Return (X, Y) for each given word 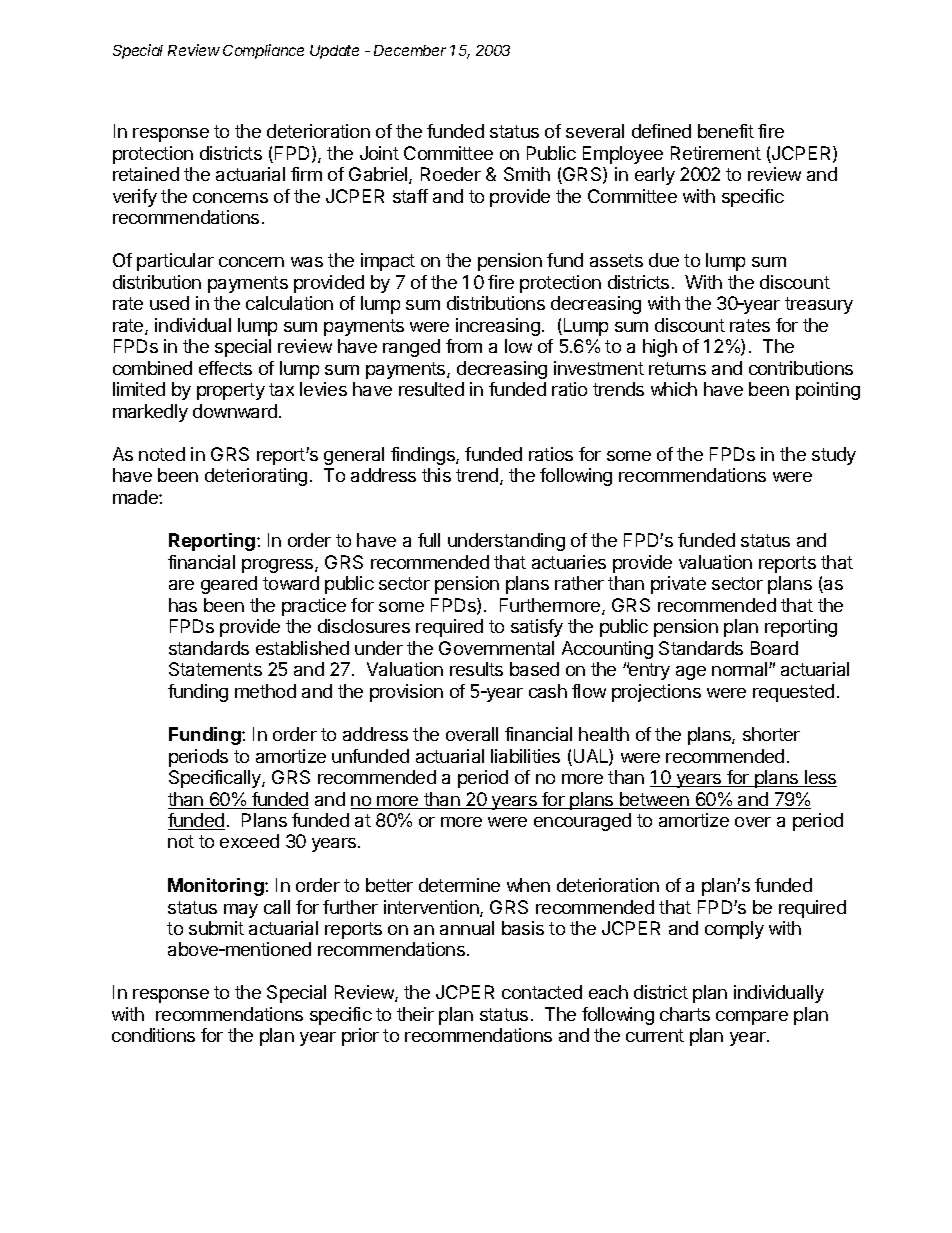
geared (229, 585)
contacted (542, 992)
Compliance (263, 51)
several (595, 131)
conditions (153, 1035)
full (429, 540)
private (678, 585)
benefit (726, 131)
